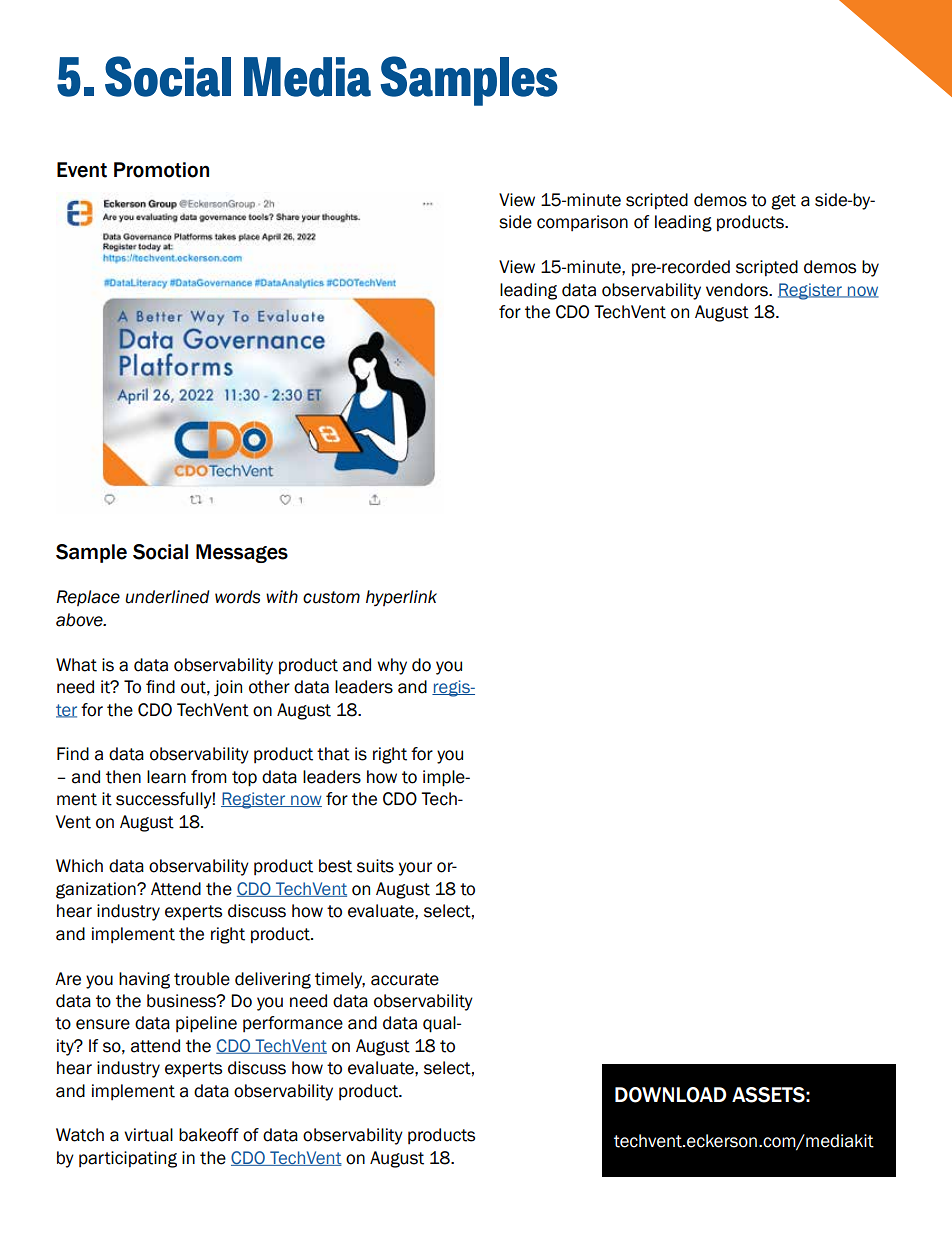 This screenshot has height=1233, width=952. What do you see at coordinates (392, 666) in the screenshot?
I see `why` at bounding box center [392, 666].
